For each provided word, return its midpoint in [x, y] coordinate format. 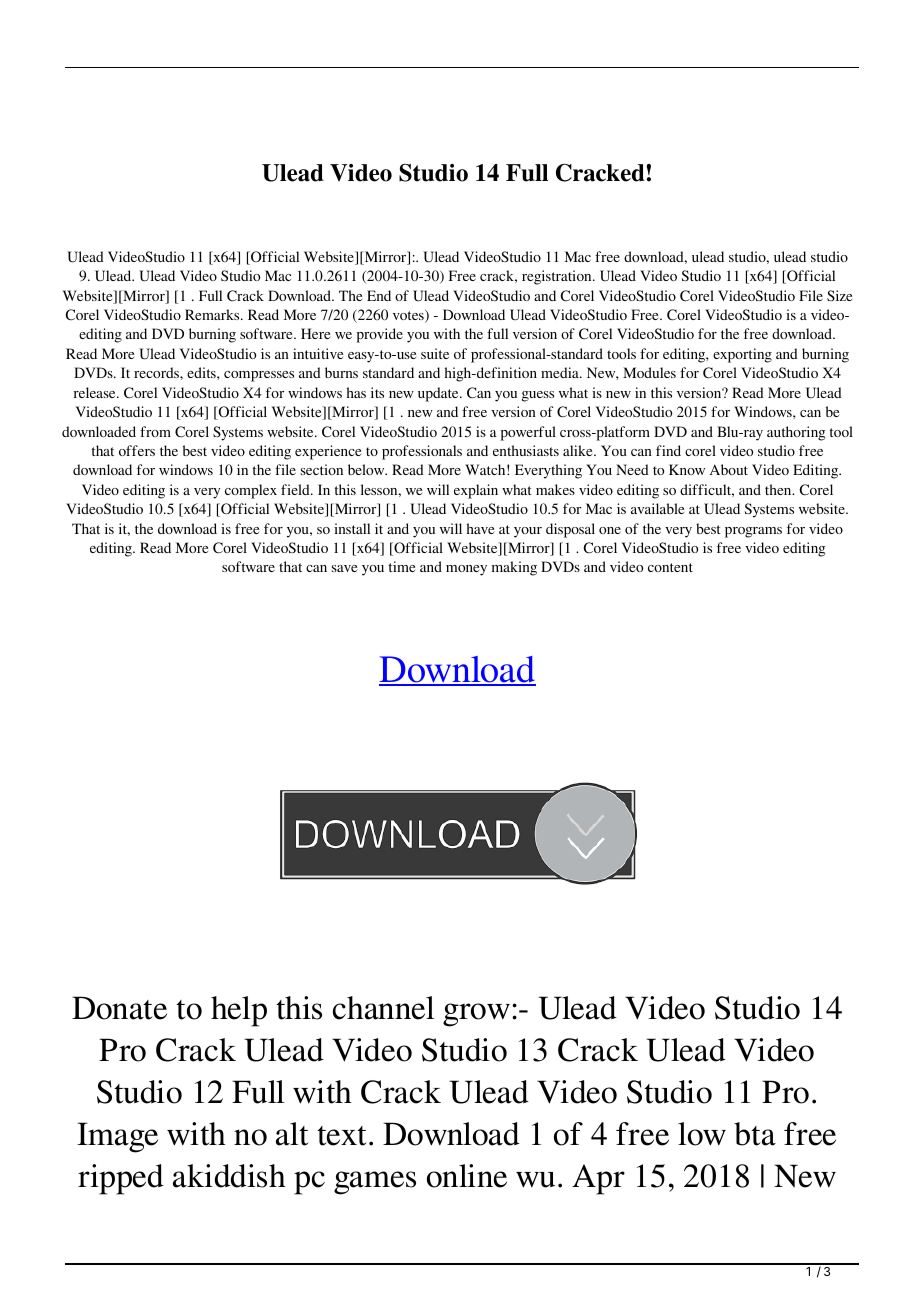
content [670, 567]
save [344, 568]
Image [117, 1137]
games [375, 1183]
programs [753, 532]
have [480, 528]
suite [435, 353]
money [466, 570]
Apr [598, 1179]
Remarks [213, 314]
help [239, 1011]
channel [383, 1008]
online [467, 1176]
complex [251, 491]
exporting [742, 355]
